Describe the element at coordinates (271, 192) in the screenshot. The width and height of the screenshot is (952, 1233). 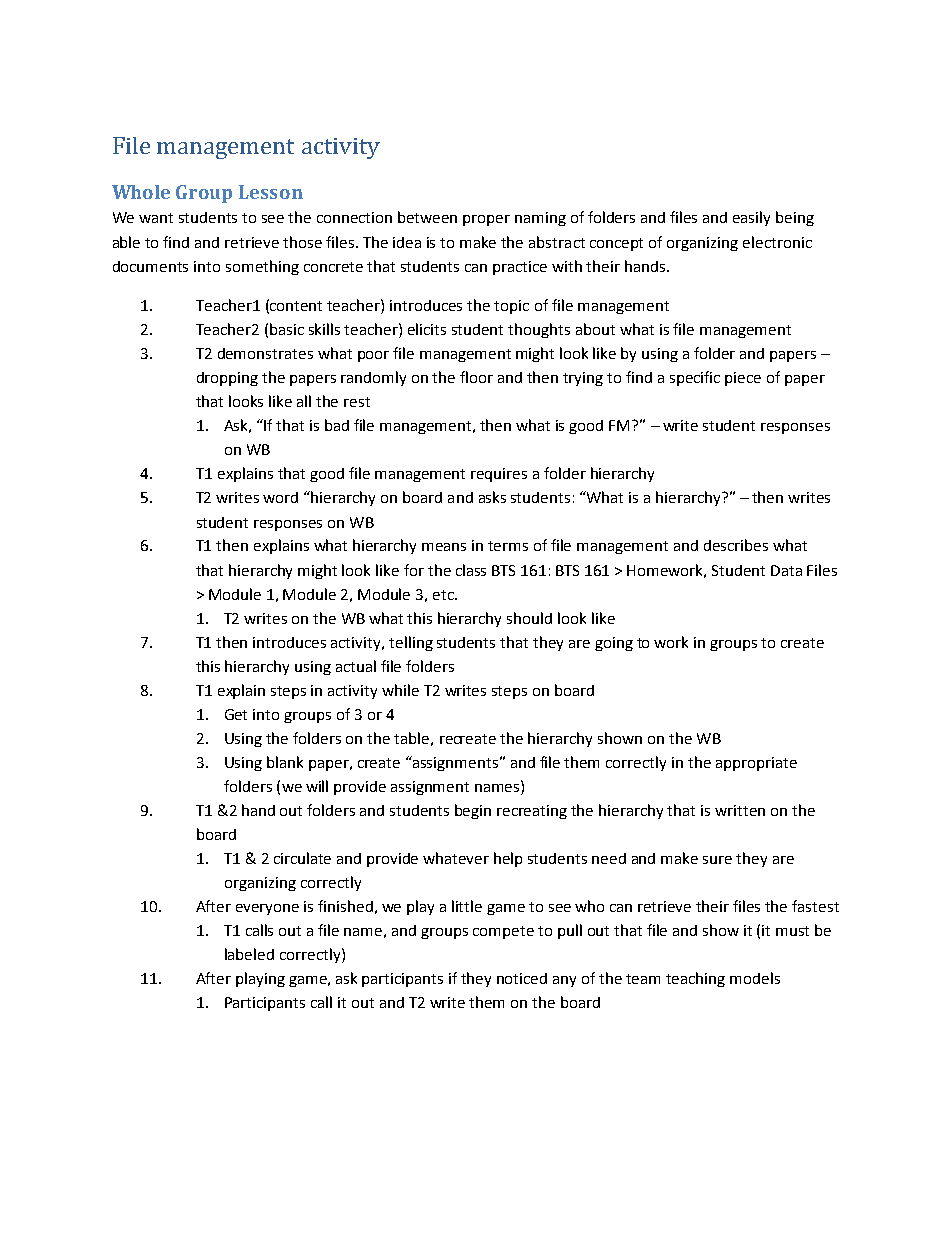
I see `Lesson` at that location.
